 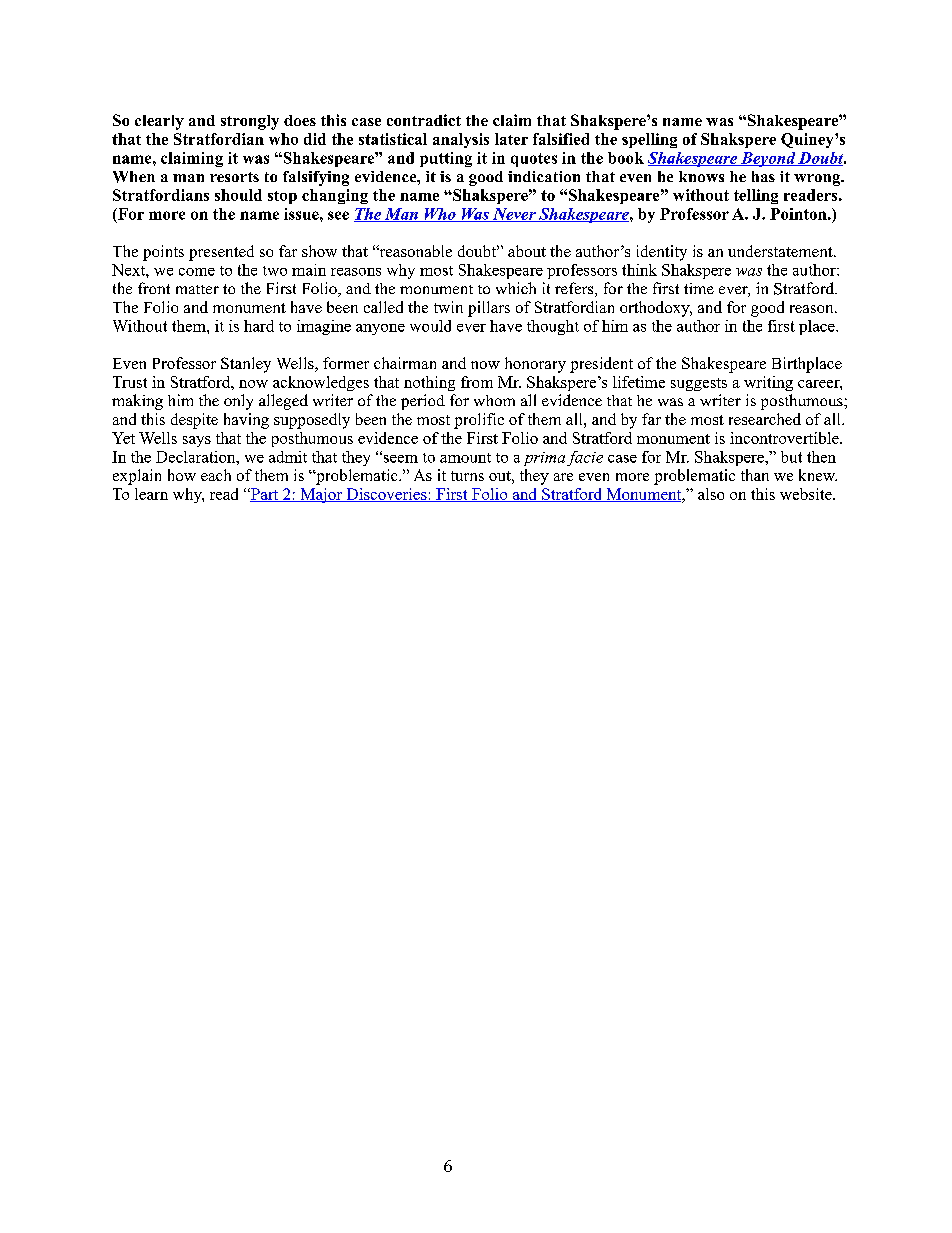 What do you see at coordinates (768, 383) in the page?
I see `writing` at bounding box center [768, 383].
